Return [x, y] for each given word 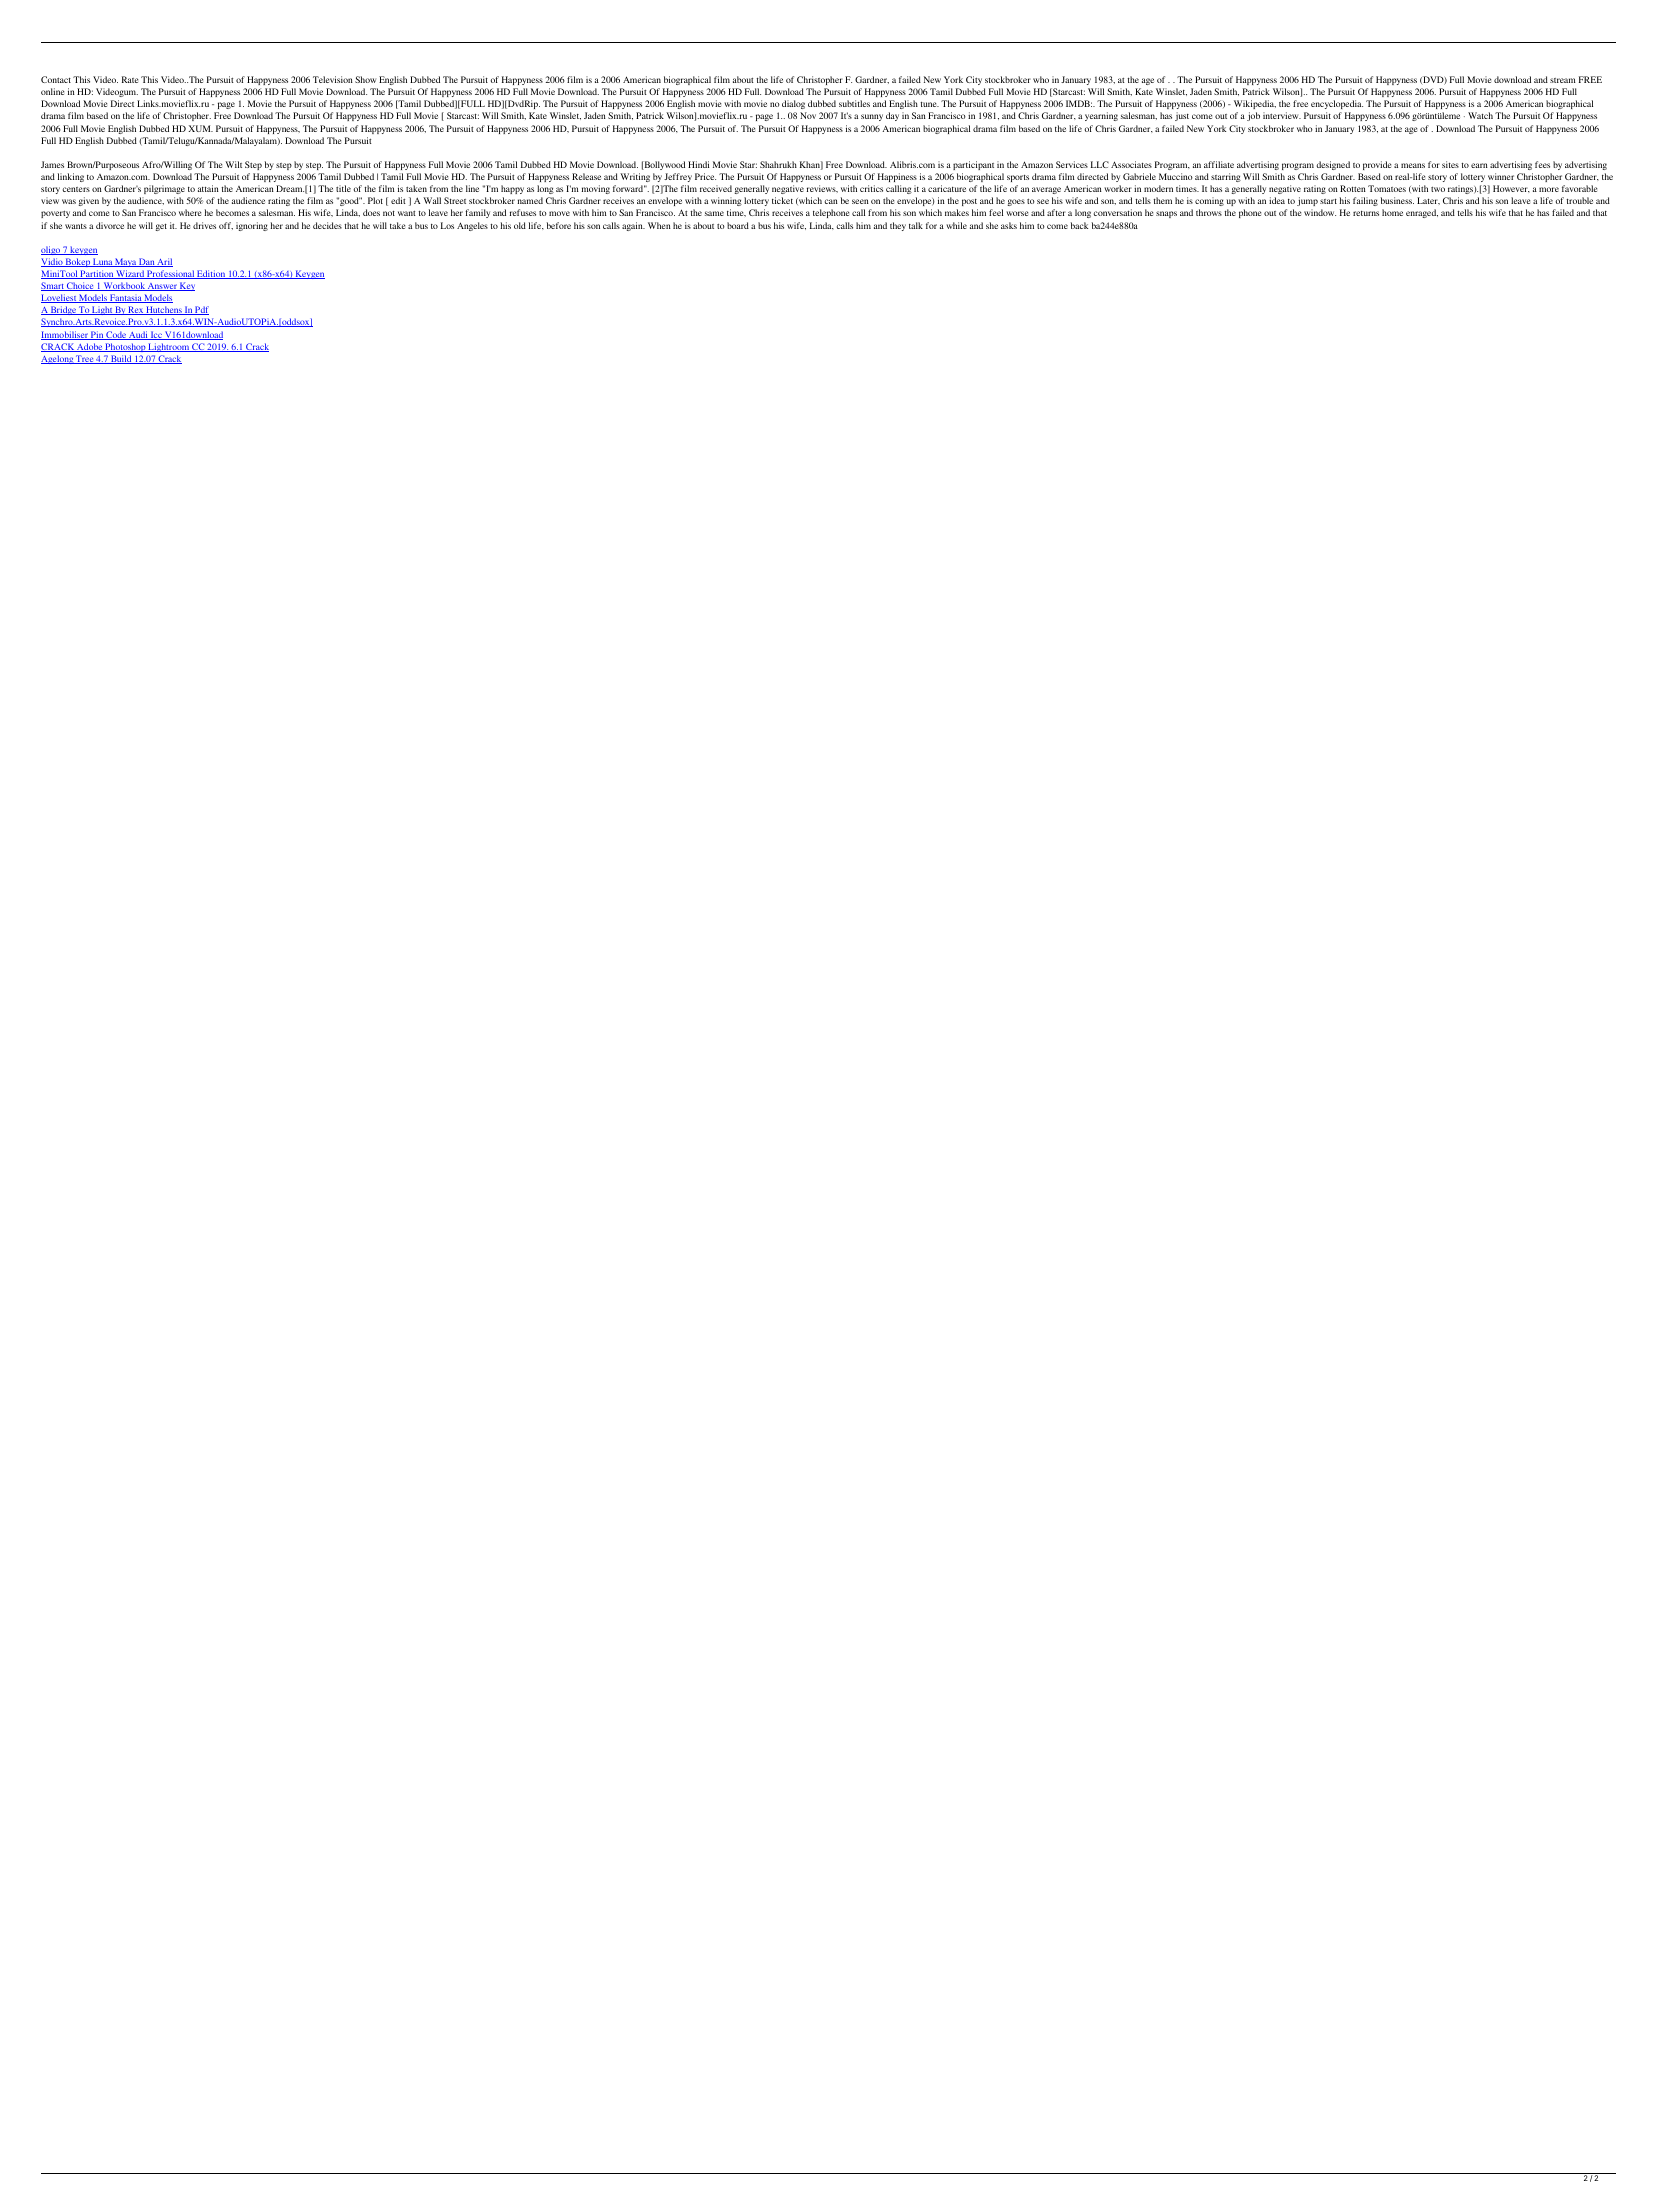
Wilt [233, 164]
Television [333, 79]
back [1079, 225]
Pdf [201, 310]
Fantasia [125, 298]
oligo [51, 250]
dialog [793, 104]
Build [121, 359]
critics [871, 188]
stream [1563, 80]
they [898, 226]
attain [208, 188]
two [1438, 189]
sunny [872, 117]
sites [1450, 164]
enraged [1422, 213]
